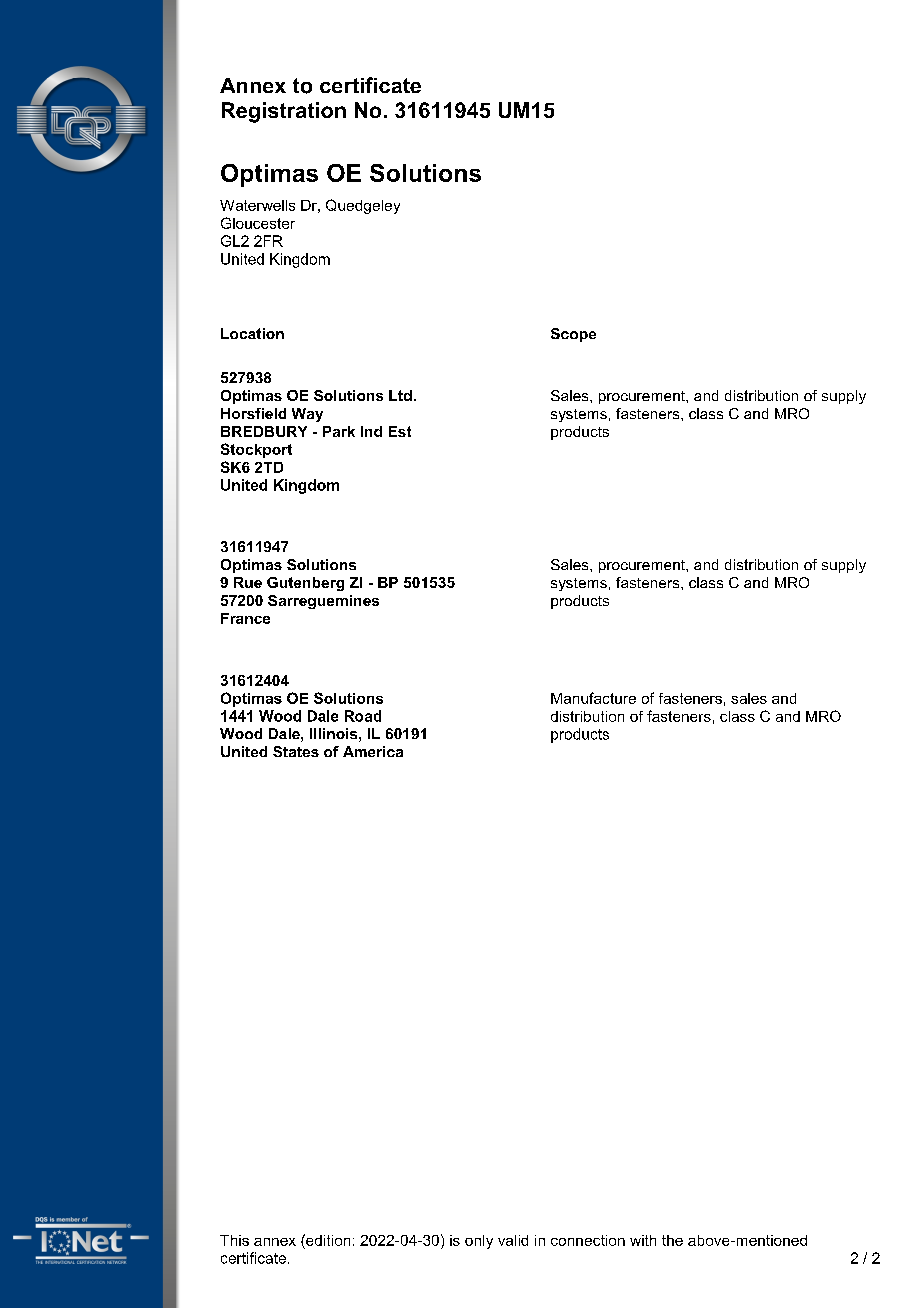 Image resolution: width=924 pixels, height=1308 pixels. I want to click on Ltd, so click(400, 395).
